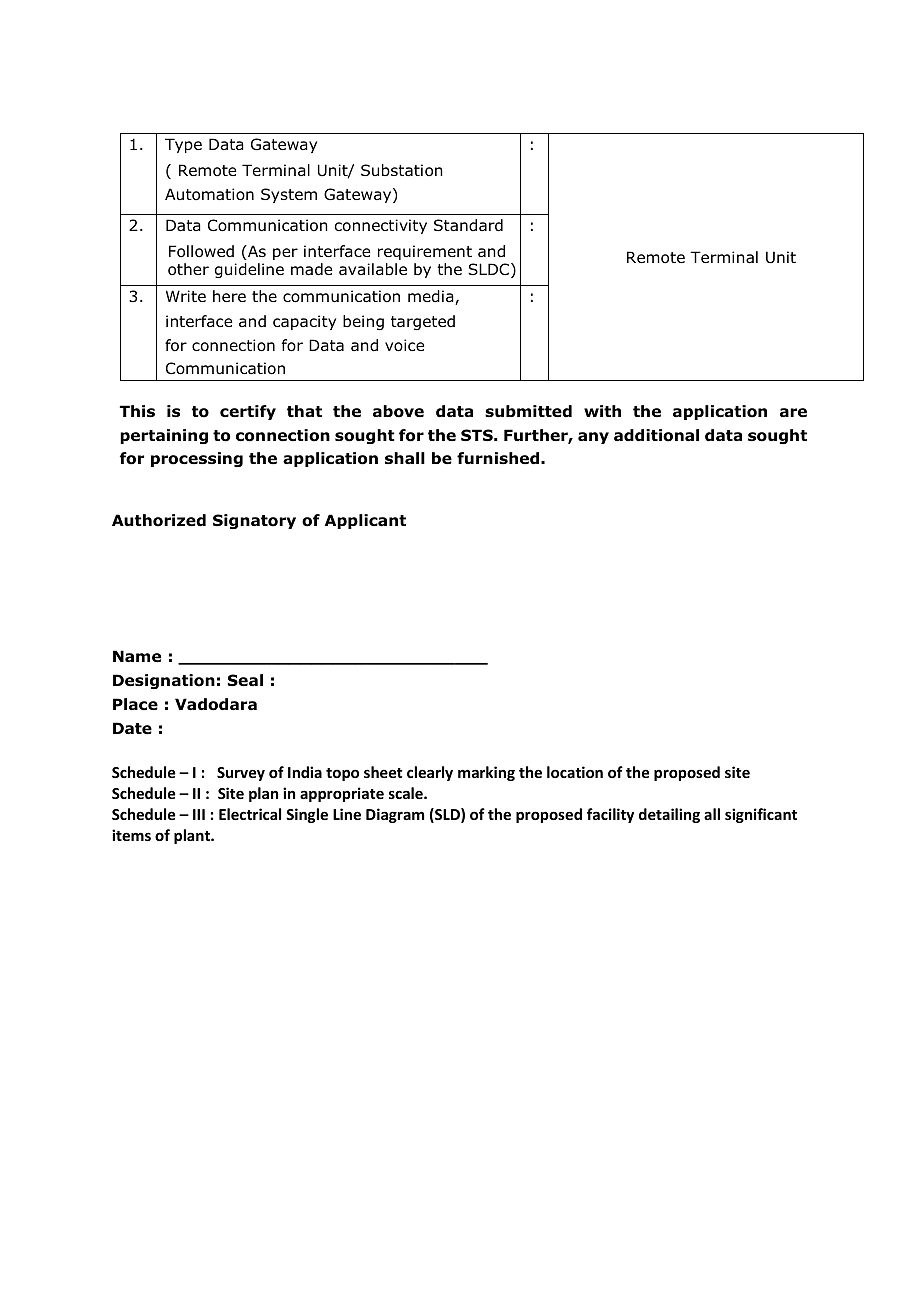 This page has width=924, height=1308. Describe the element at coordinates (402, 170) in the page. I see `Substation` at that location.
